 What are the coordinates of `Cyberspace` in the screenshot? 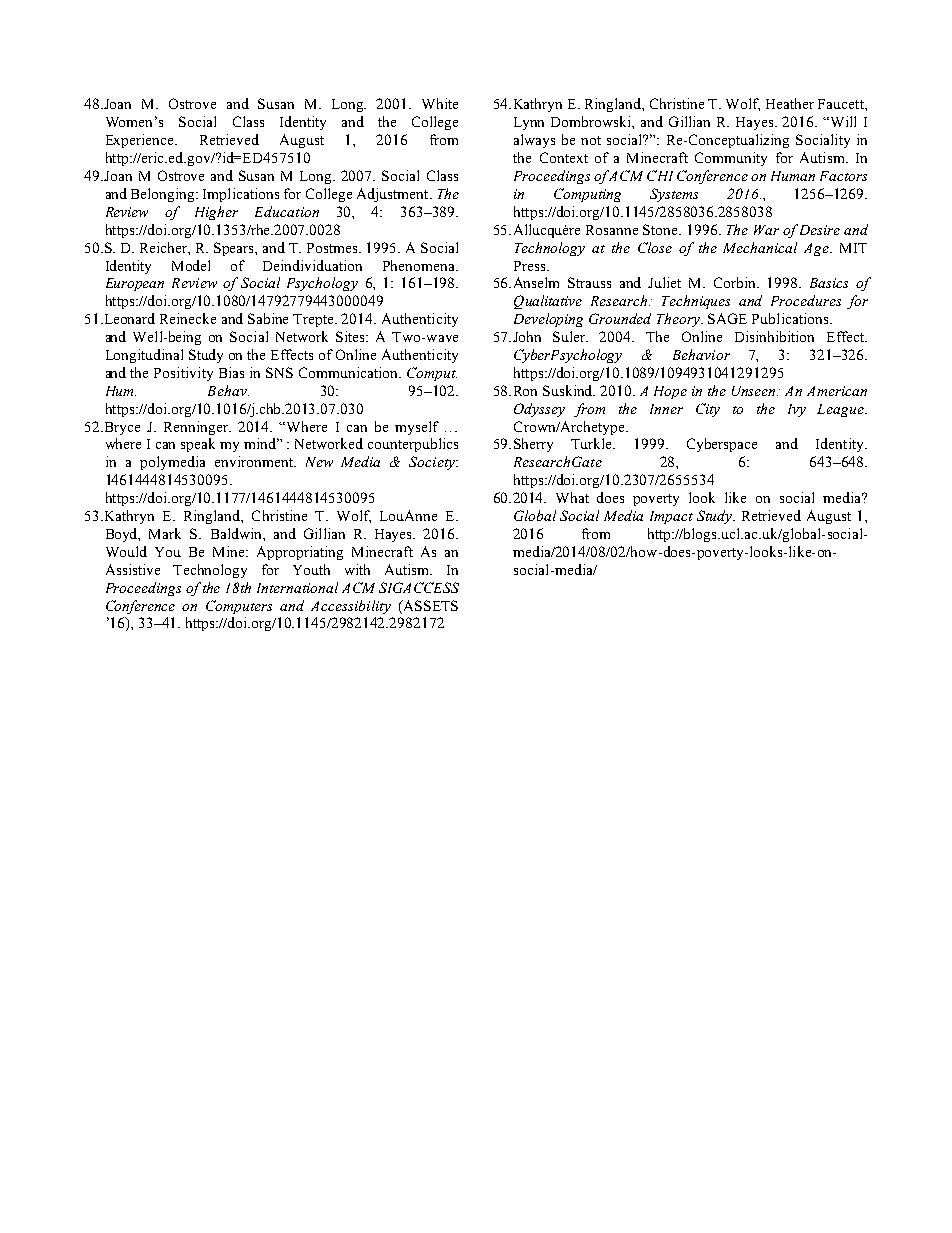 It's located at (722, 445).
